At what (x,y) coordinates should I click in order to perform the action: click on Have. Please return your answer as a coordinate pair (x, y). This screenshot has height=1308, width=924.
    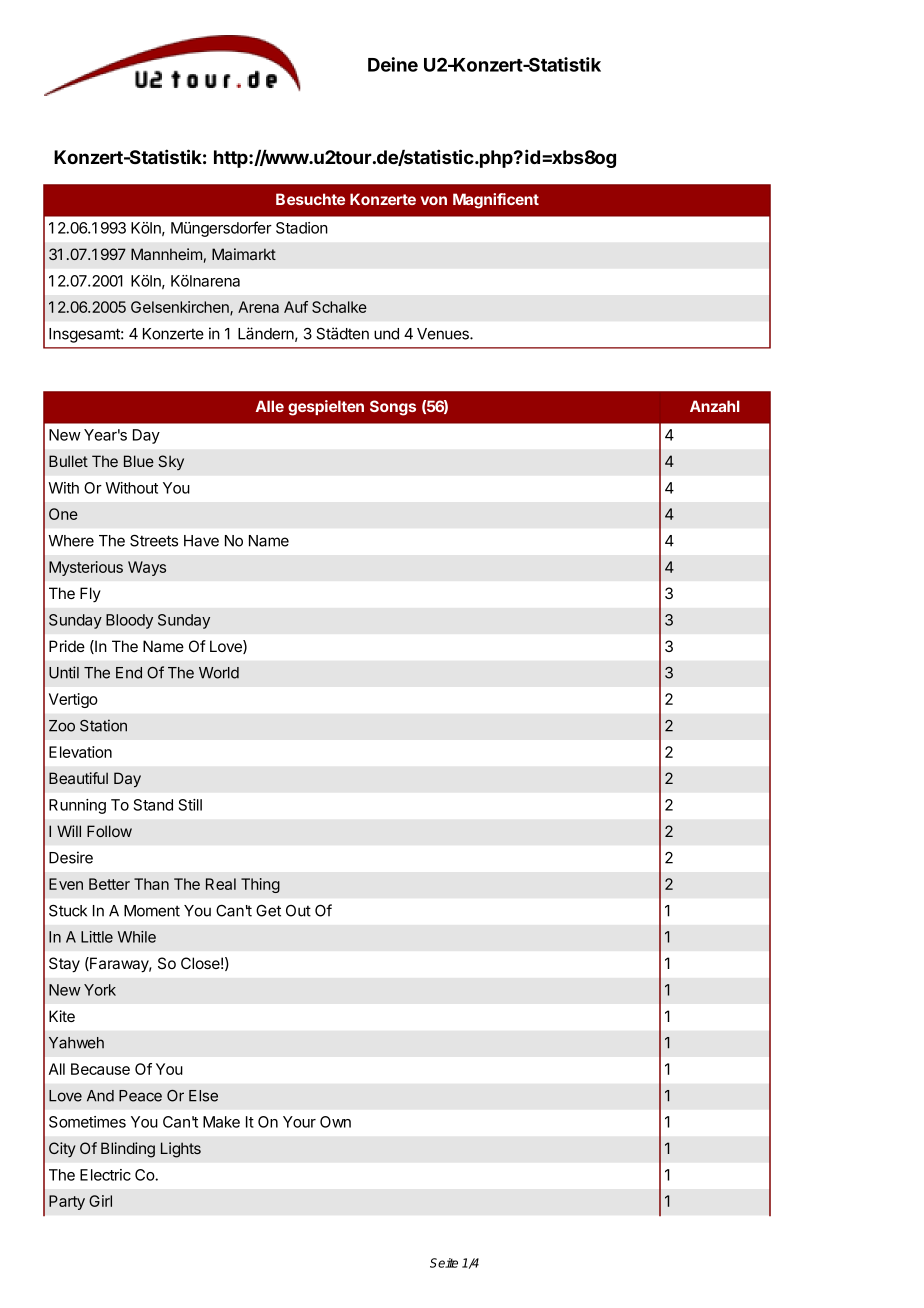
    Looking at the image, I should click on (201, 541).
